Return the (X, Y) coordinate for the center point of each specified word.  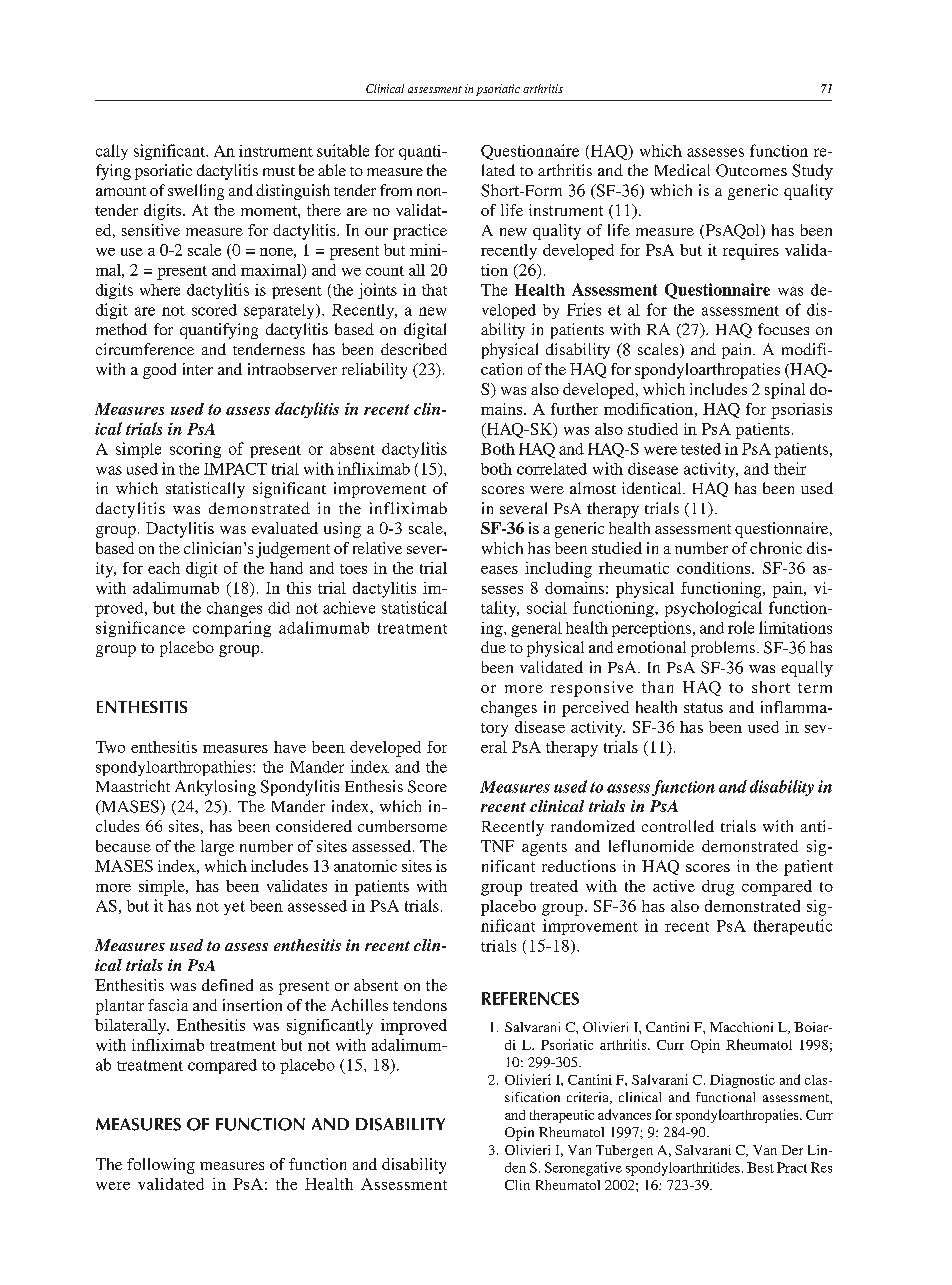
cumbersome (402, 826)
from (396, 190)
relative (377, 548)
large (217, 848)
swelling (196, 192)
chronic (776, 548)
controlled (678, 826)
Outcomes (751, 170)
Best (760, 1167)
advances (624, 1114)
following (161, 1166)
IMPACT (235, 469)
